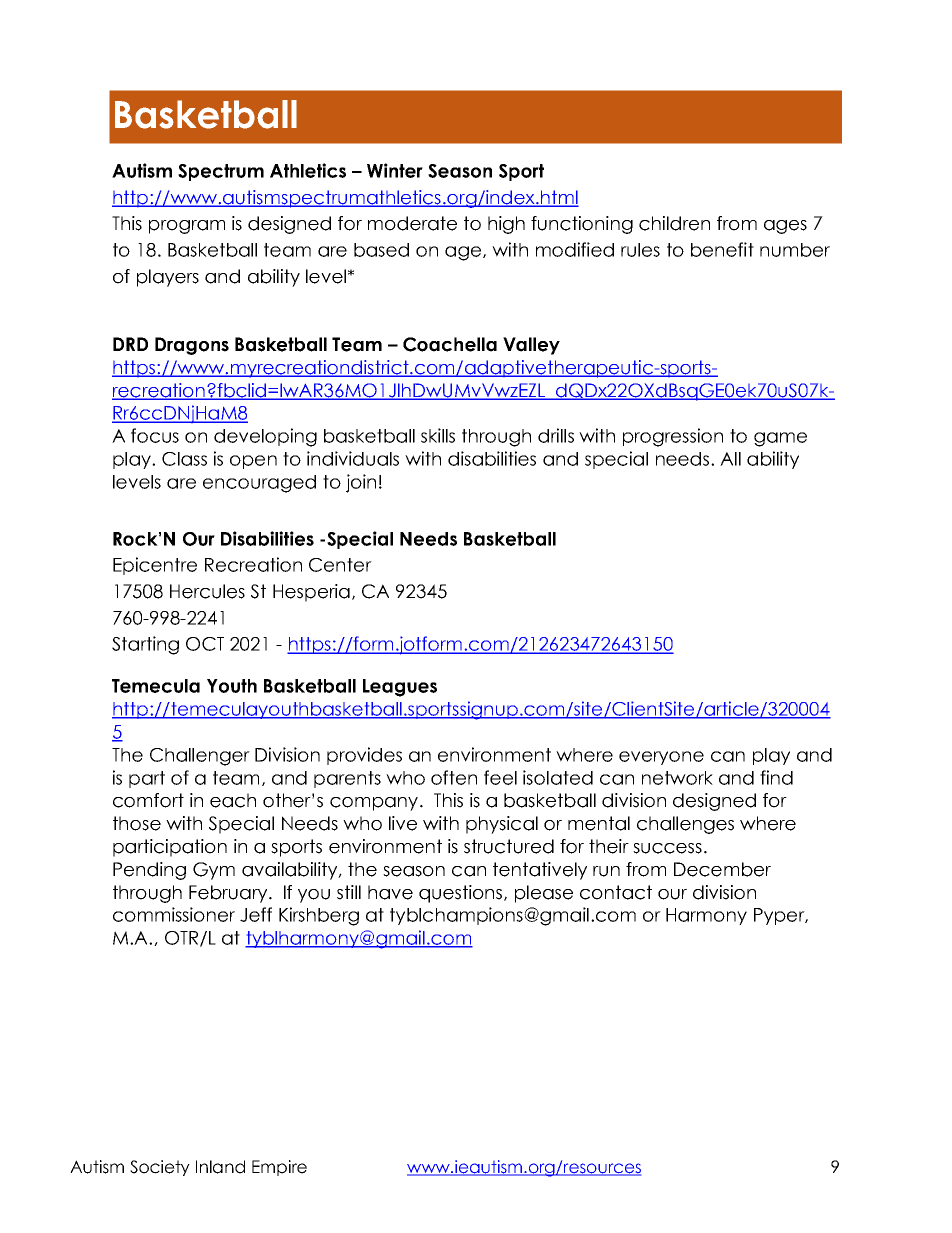 The height and width of the document is (1233, 952). Describe the element at coordinates (673, 437) in the document. I see `progression` at that location.
